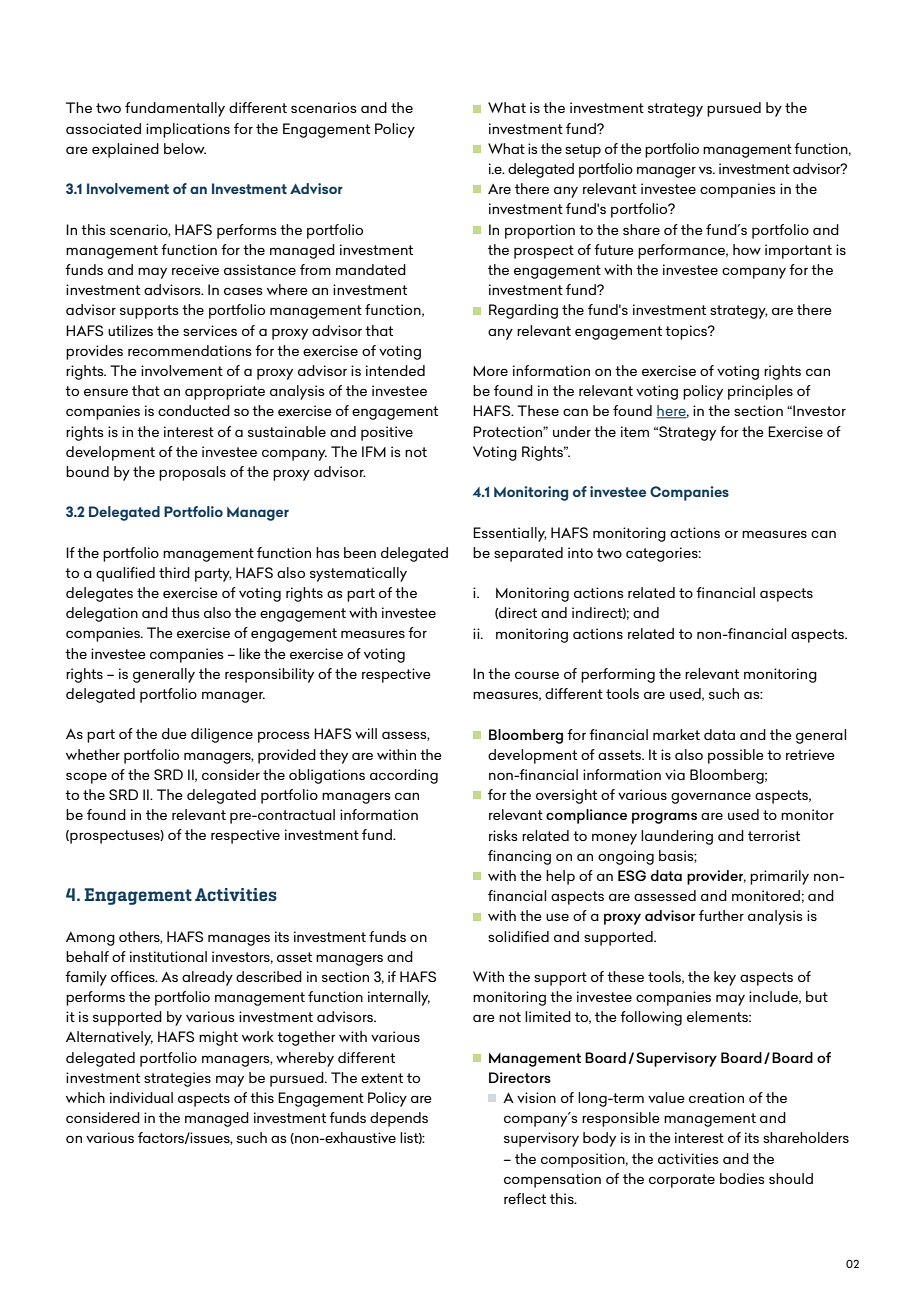 Image resolution: width=924 pixels, height=1308 pixels. Describe the element at coordinates (537, 675) in the screenshot. I see `course` at that location.
